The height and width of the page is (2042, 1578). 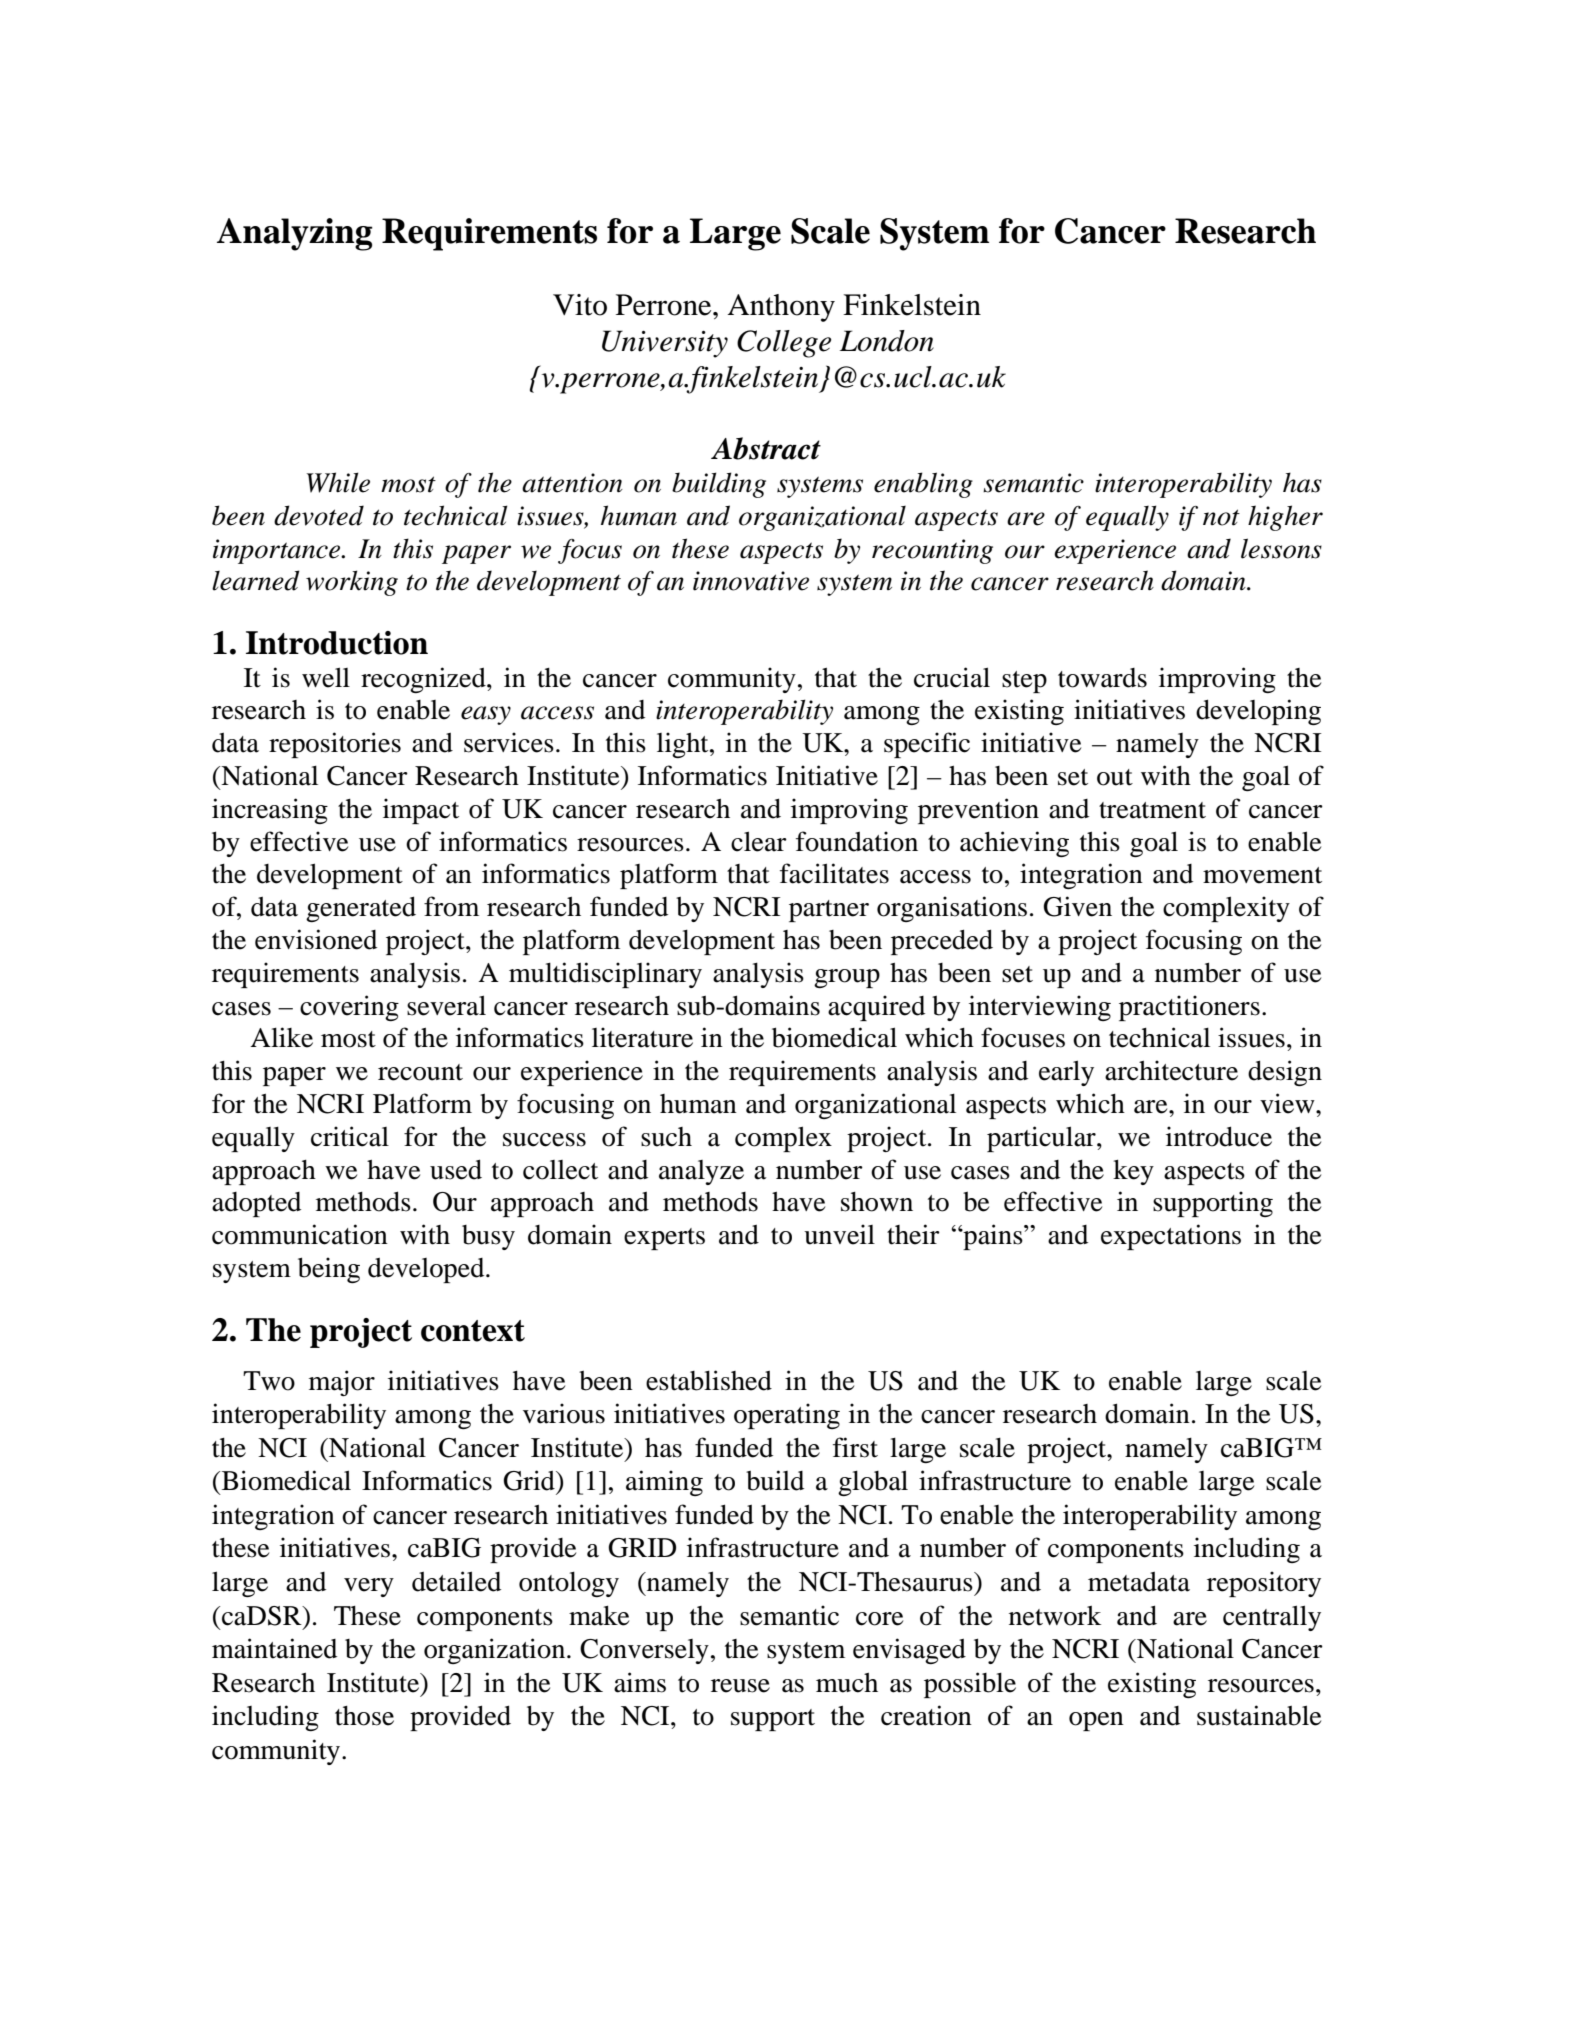 What do you see at coordinates (1115, 777) in the page?
I see `out` at bounding box center [1115, 777].
